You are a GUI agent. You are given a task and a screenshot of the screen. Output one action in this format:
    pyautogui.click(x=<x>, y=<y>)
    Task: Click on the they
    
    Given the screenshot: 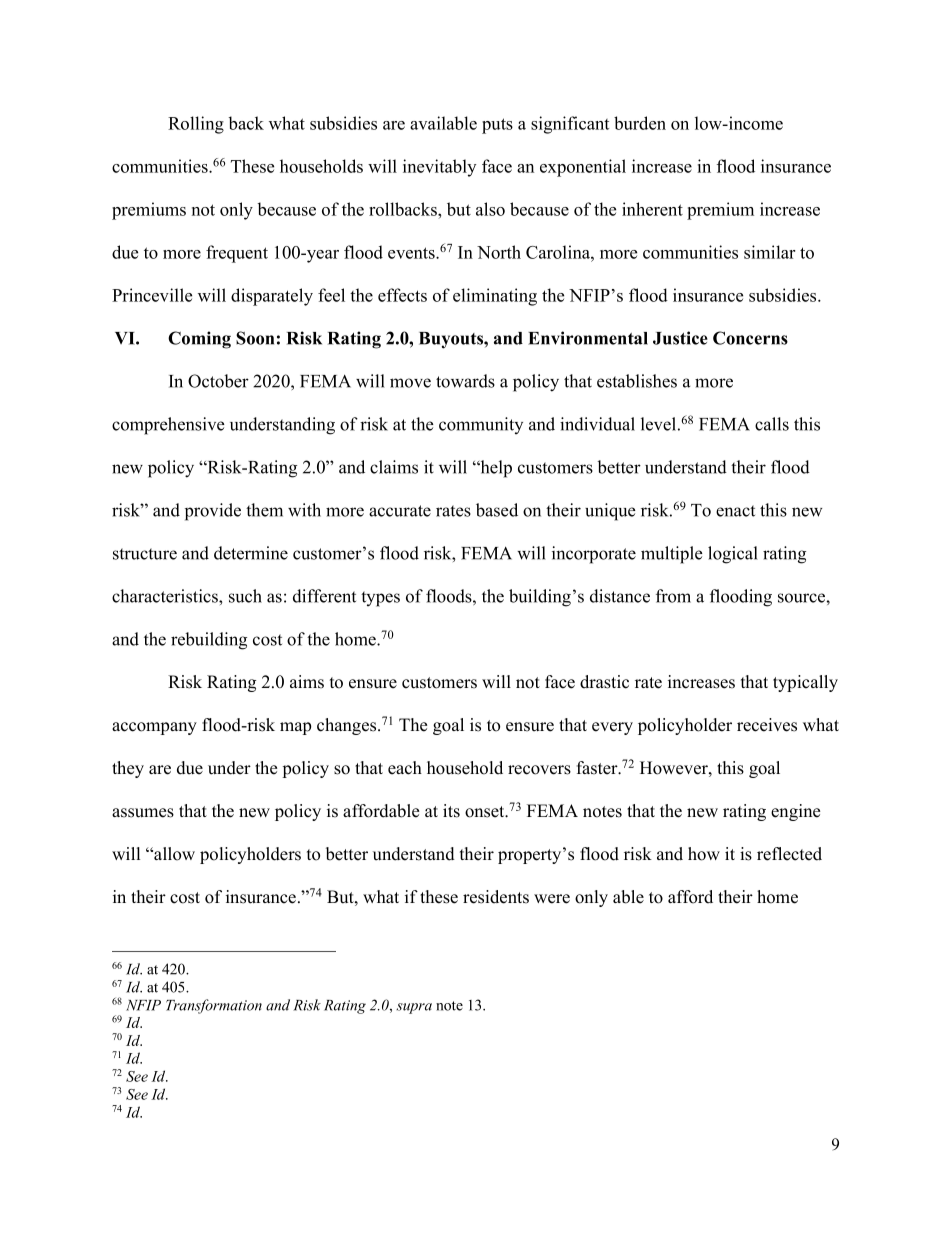 What is the action you would take?
    pyautogui.click(x=128, y=769)
